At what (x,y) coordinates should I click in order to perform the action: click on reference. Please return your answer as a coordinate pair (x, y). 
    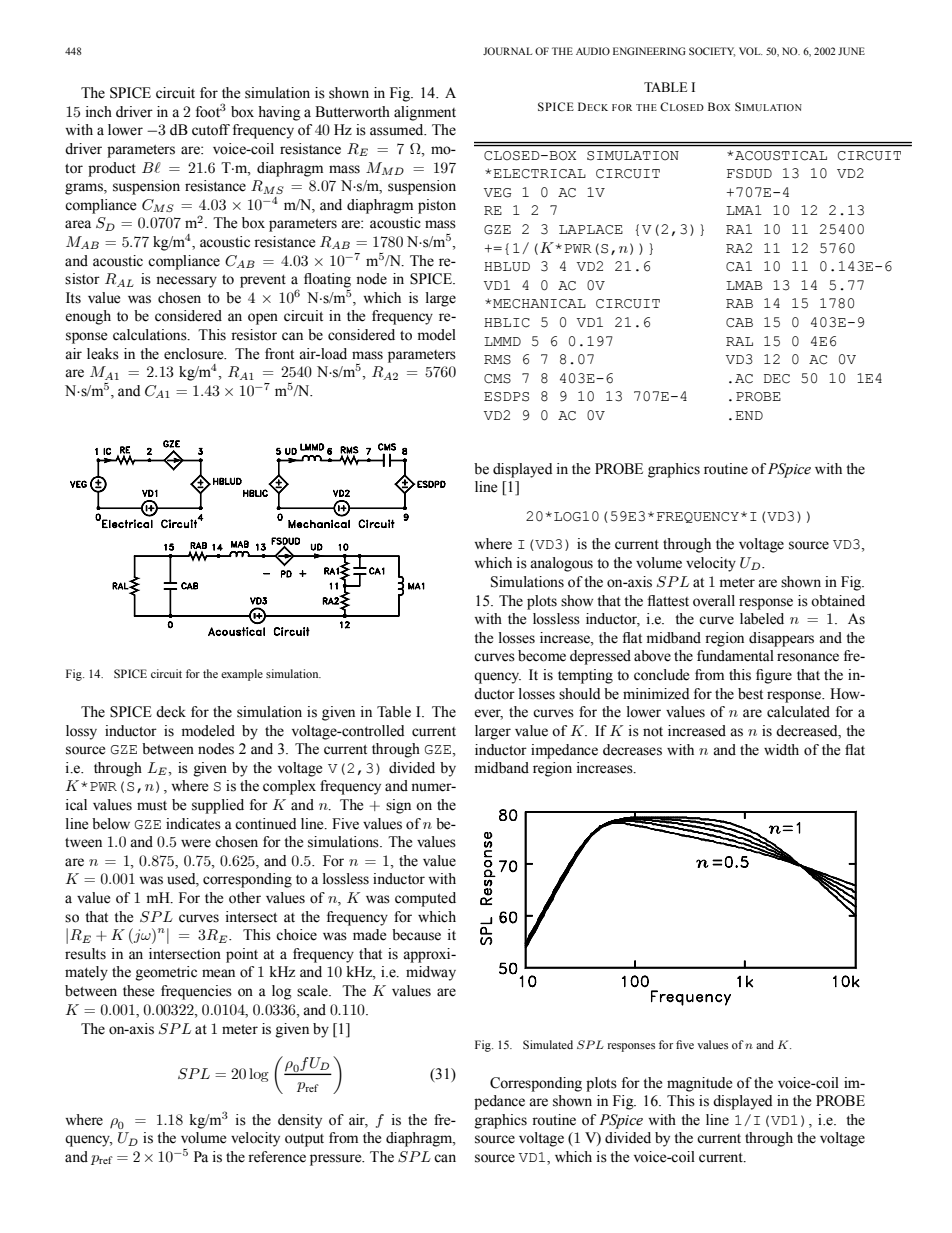
    Looking at the image, I should click on (277, 1157).
